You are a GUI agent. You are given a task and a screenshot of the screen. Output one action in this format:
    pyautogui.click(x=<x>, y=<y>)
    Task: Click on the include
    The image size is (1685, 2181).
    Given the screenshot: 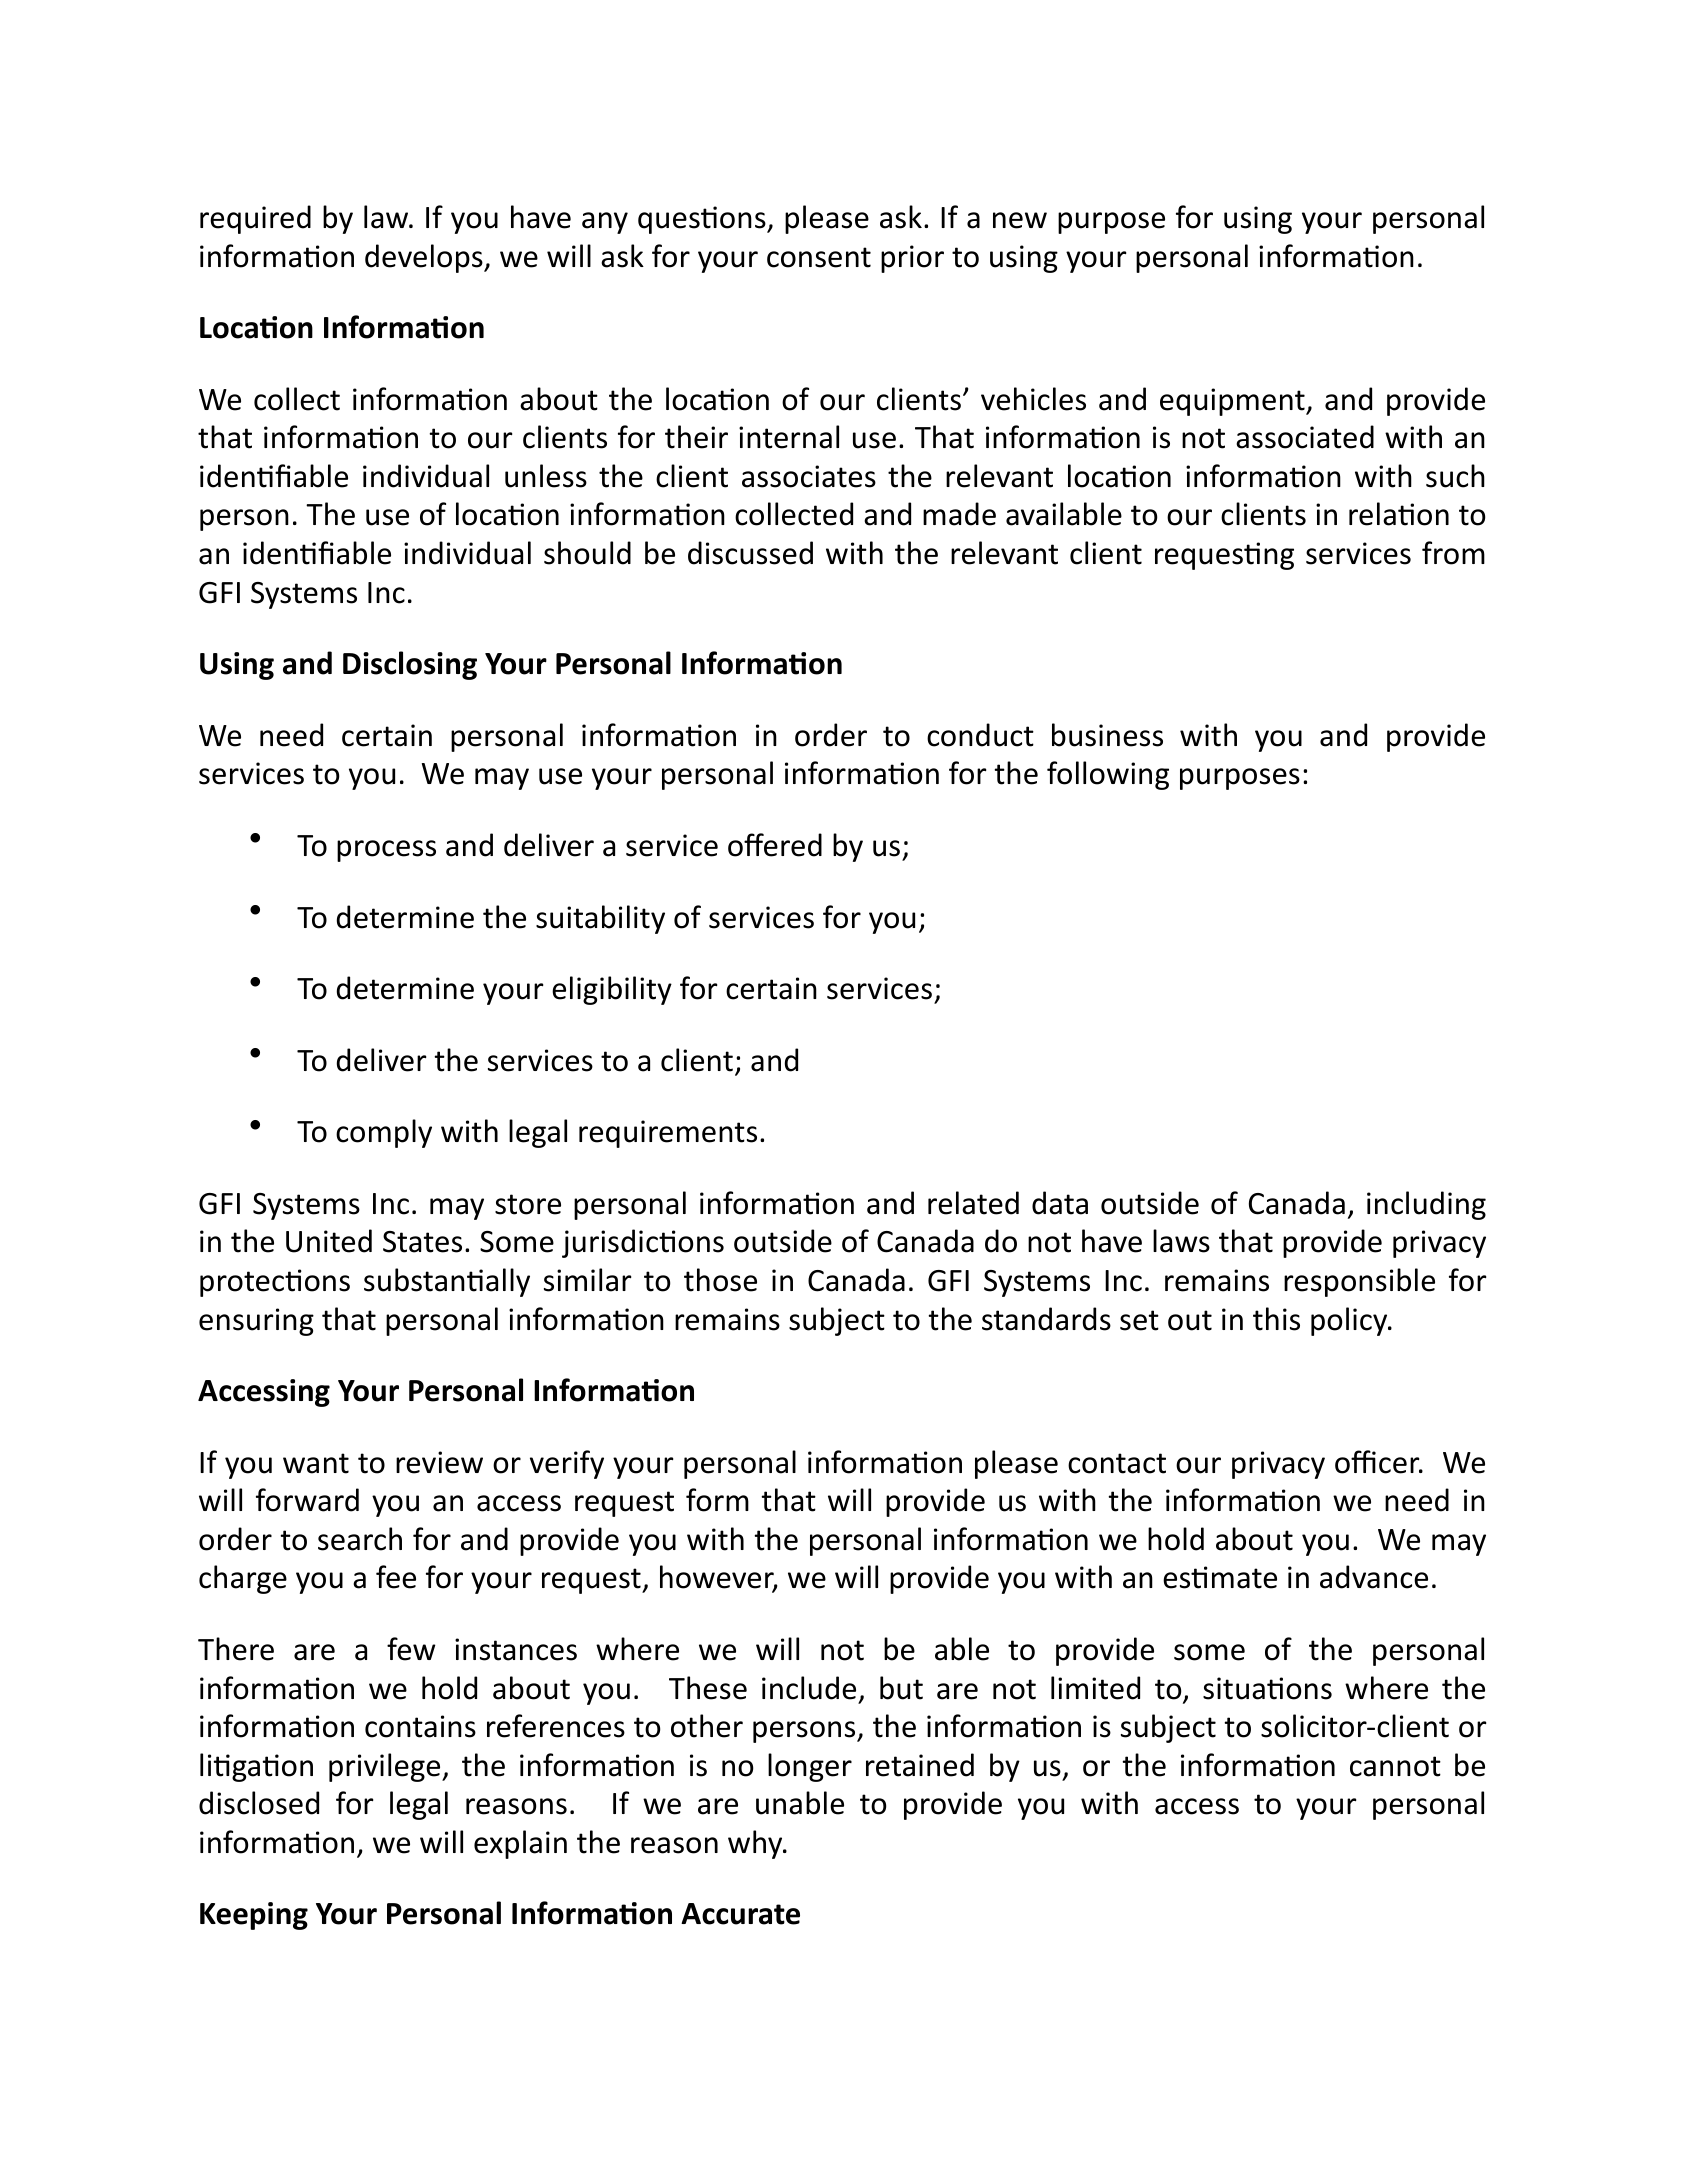 What is the action you would take?
    pyautogui.click(x=809, y=1688)
